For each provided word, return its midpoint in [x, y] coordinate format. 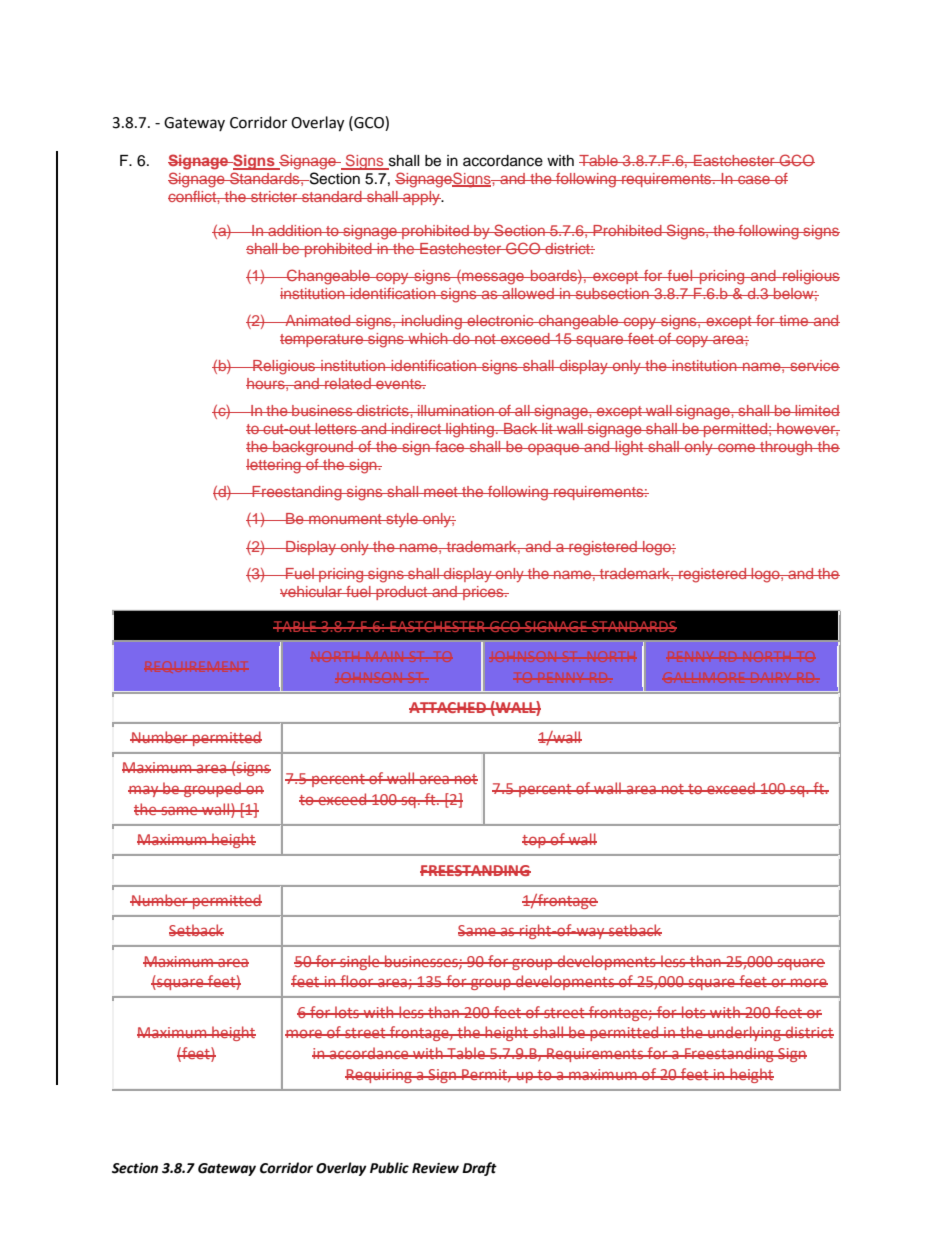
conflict [193, 196]
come [736, 447]
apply [421, 198]
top [535, 841]
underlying [744, 1033]
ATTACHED [448, 707]
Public [389, 1168]
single [360, 962]
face [450, 446]
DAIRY [771, 678]
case [754, 179]
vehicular [312, 591]
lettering [274, 466]
